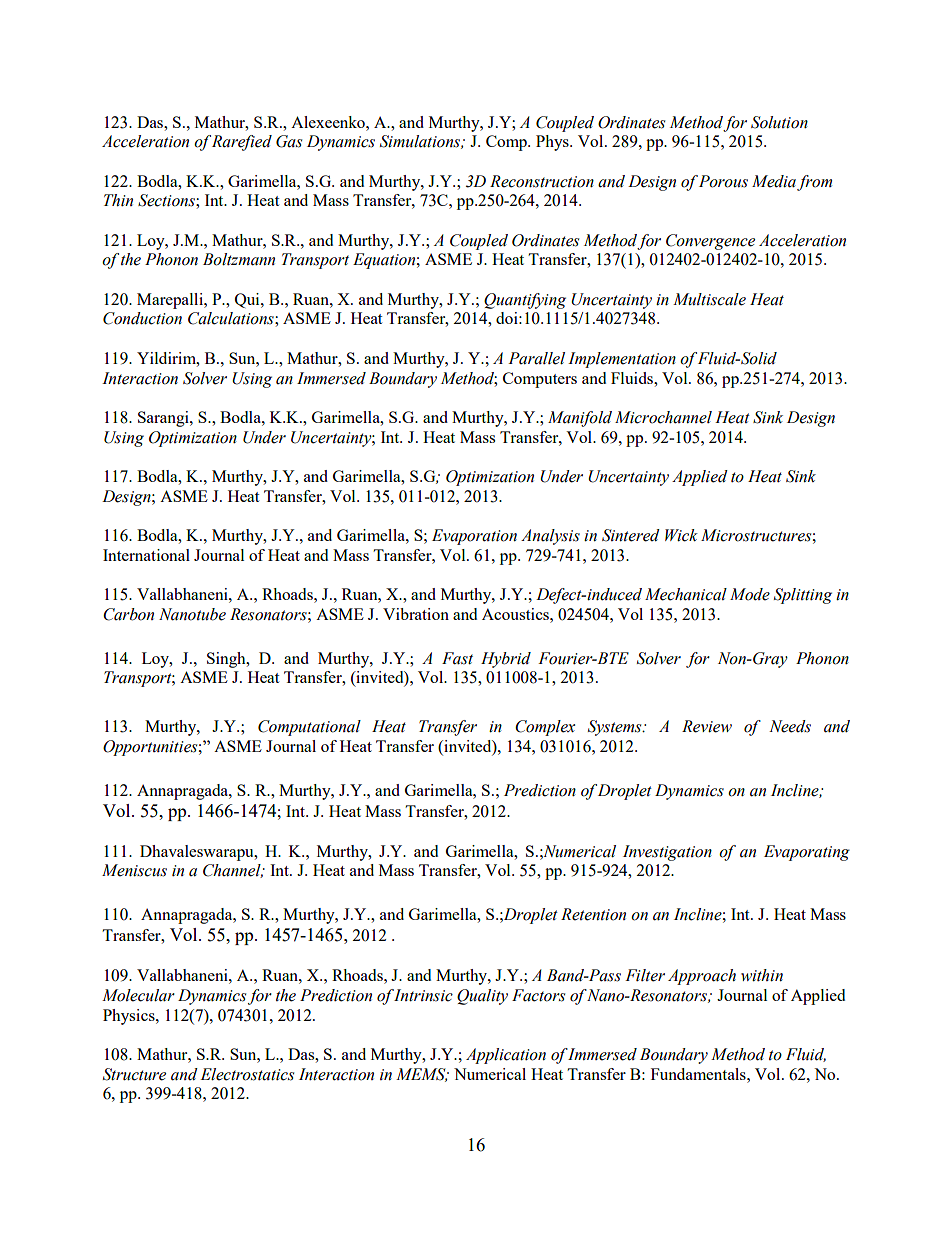 The height and width of the screenshot is (1233, 952). Describe the element at coordinates (242, 143) in the screenshot. I see `Rarefied` at that location.
